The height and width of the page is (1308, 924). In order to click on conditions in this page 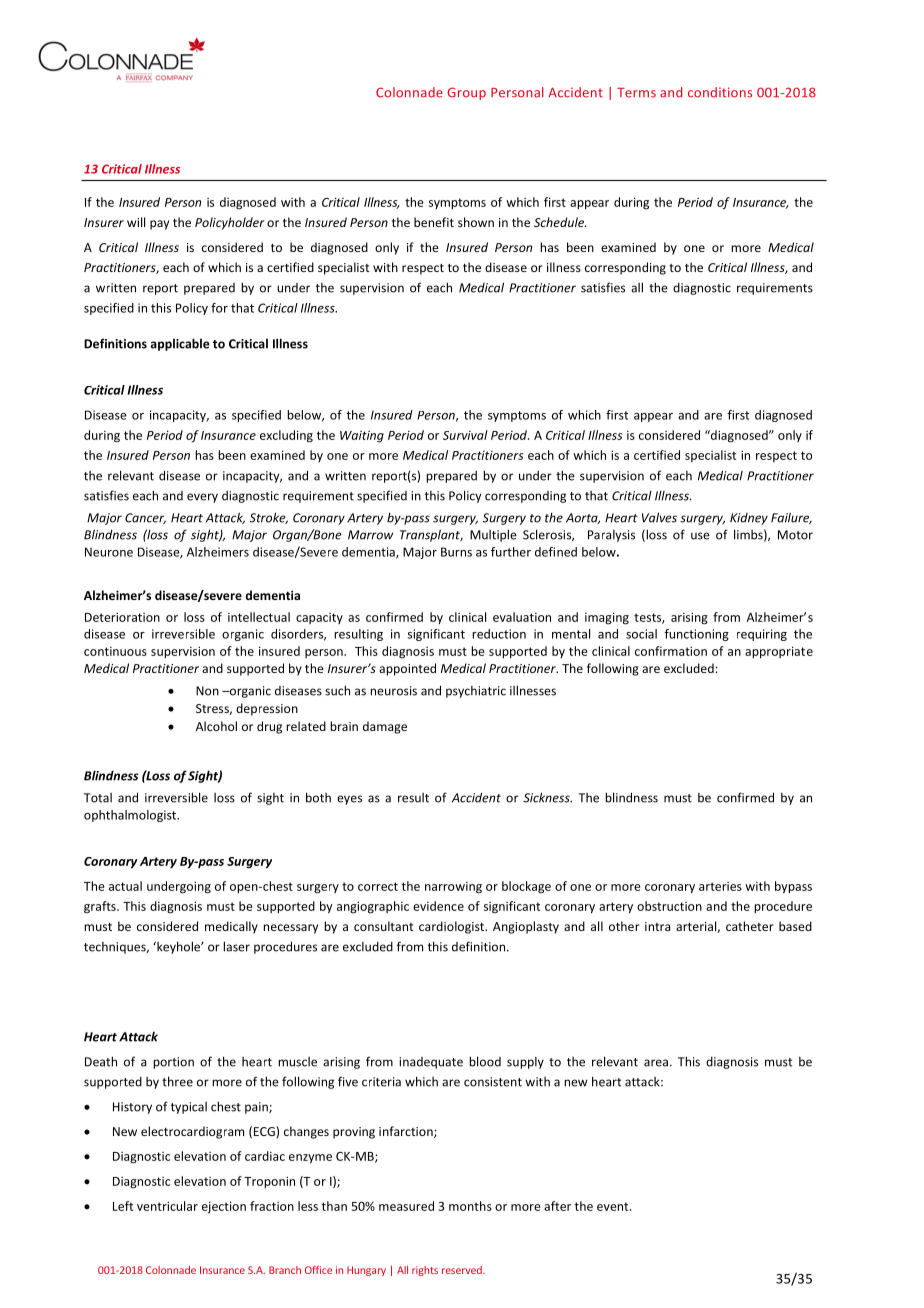, I will do `click(720, 92)`.
